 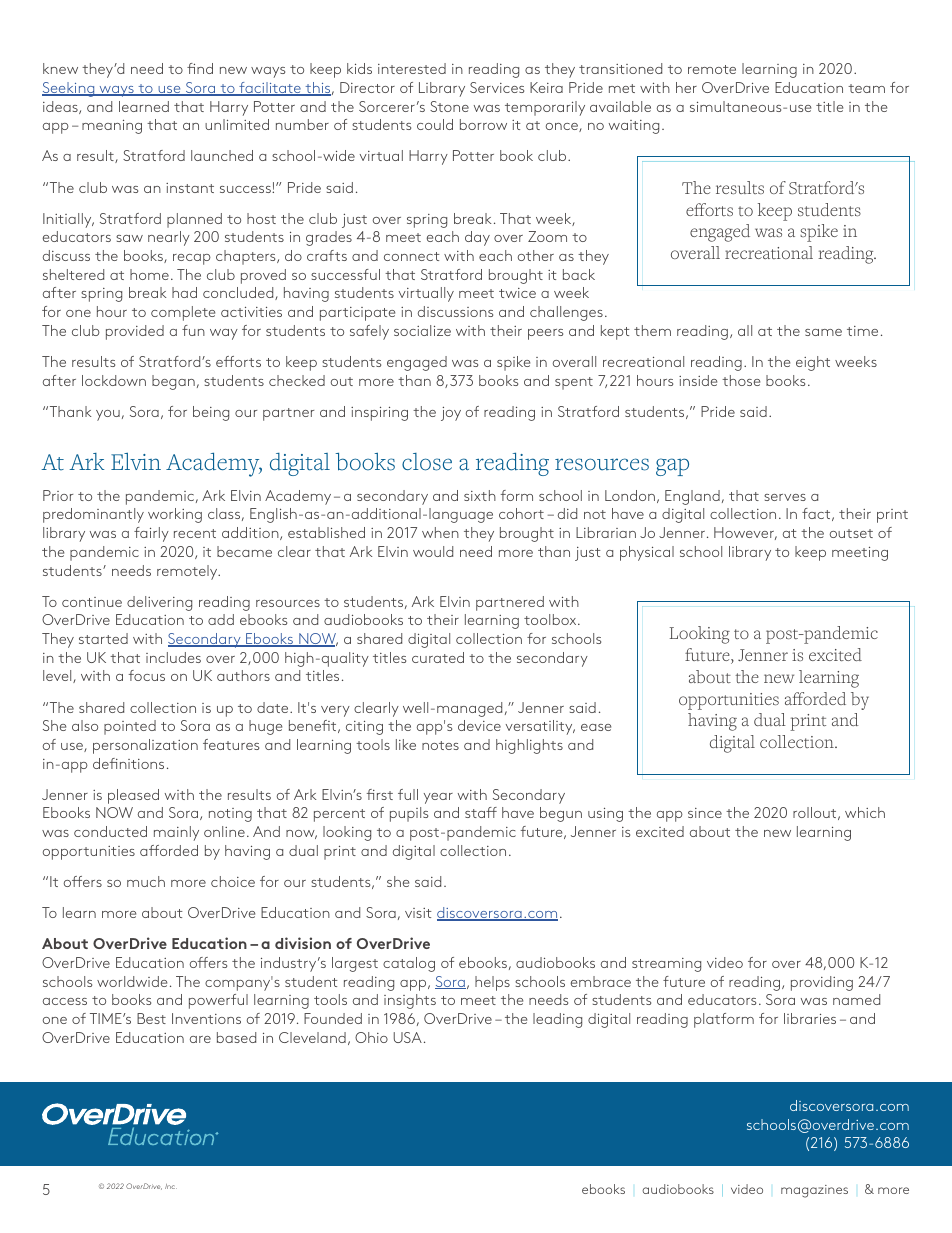 What do you see at coordinates (408, 1037) in the image?
I see `USA` at bounding box center [408, 1037].
